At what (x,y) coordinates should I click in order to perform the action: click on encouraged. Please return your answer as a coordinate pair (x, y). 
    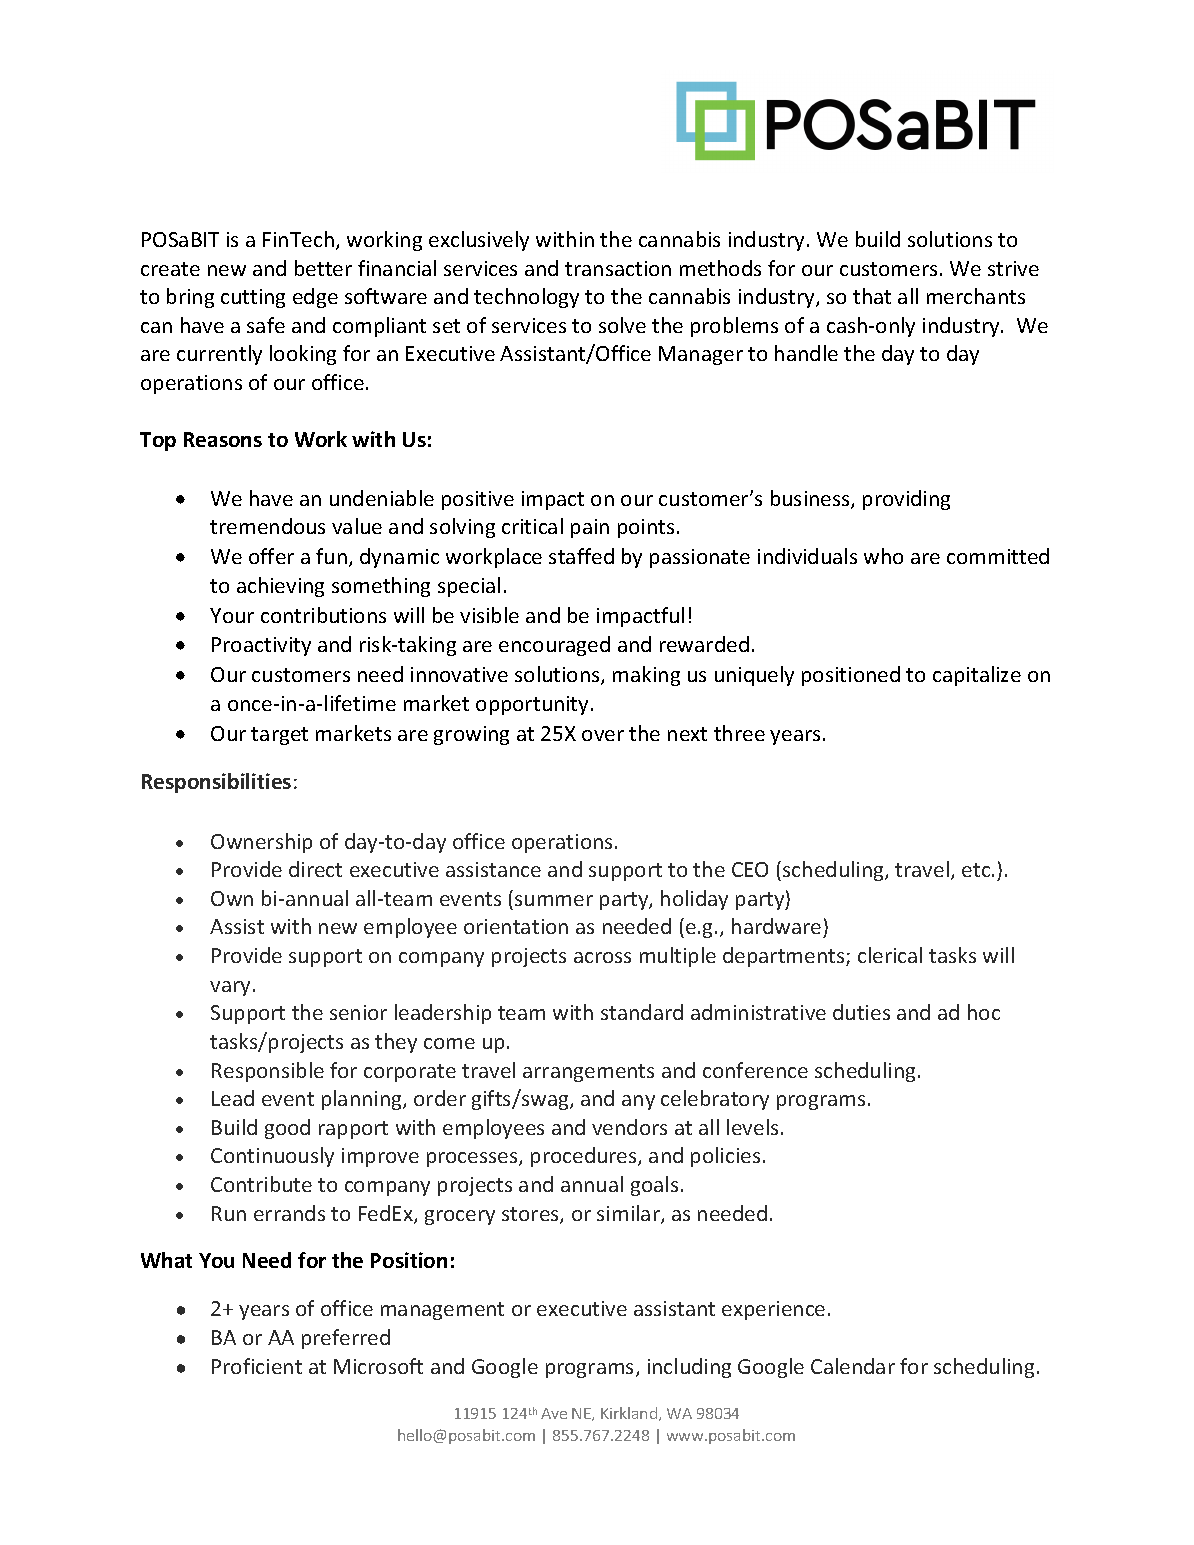
    Looking at the image, I should click on (554, 646).
